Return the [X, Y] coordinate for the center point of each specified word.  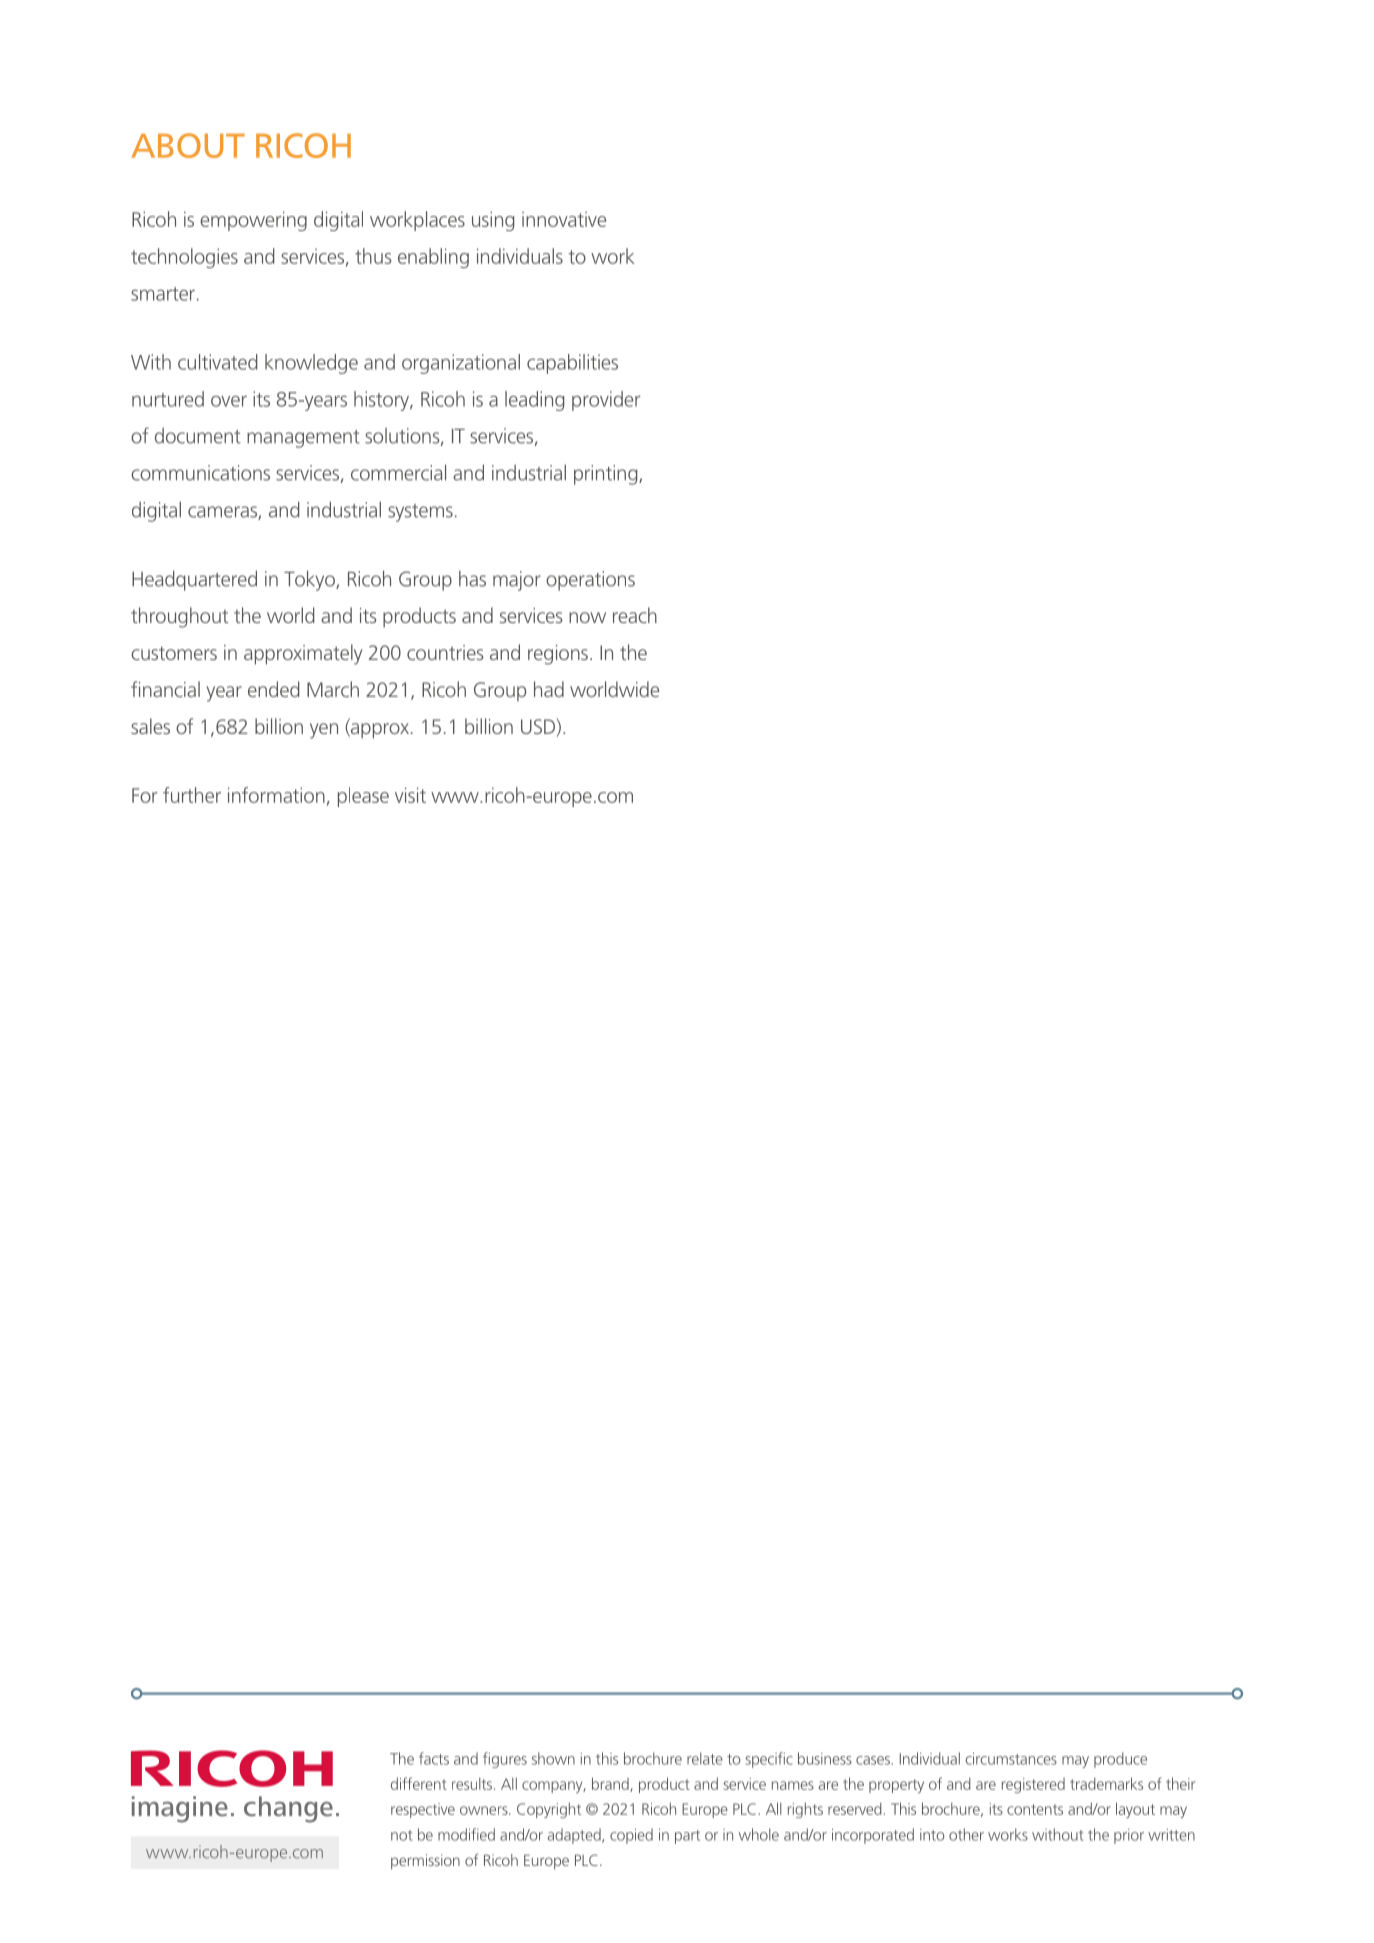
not [401, 1835]
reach [635, 615]
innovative [564, 219]
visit [410, 795]
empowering [253, 221]
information [276, 795]
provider [606, 401]
